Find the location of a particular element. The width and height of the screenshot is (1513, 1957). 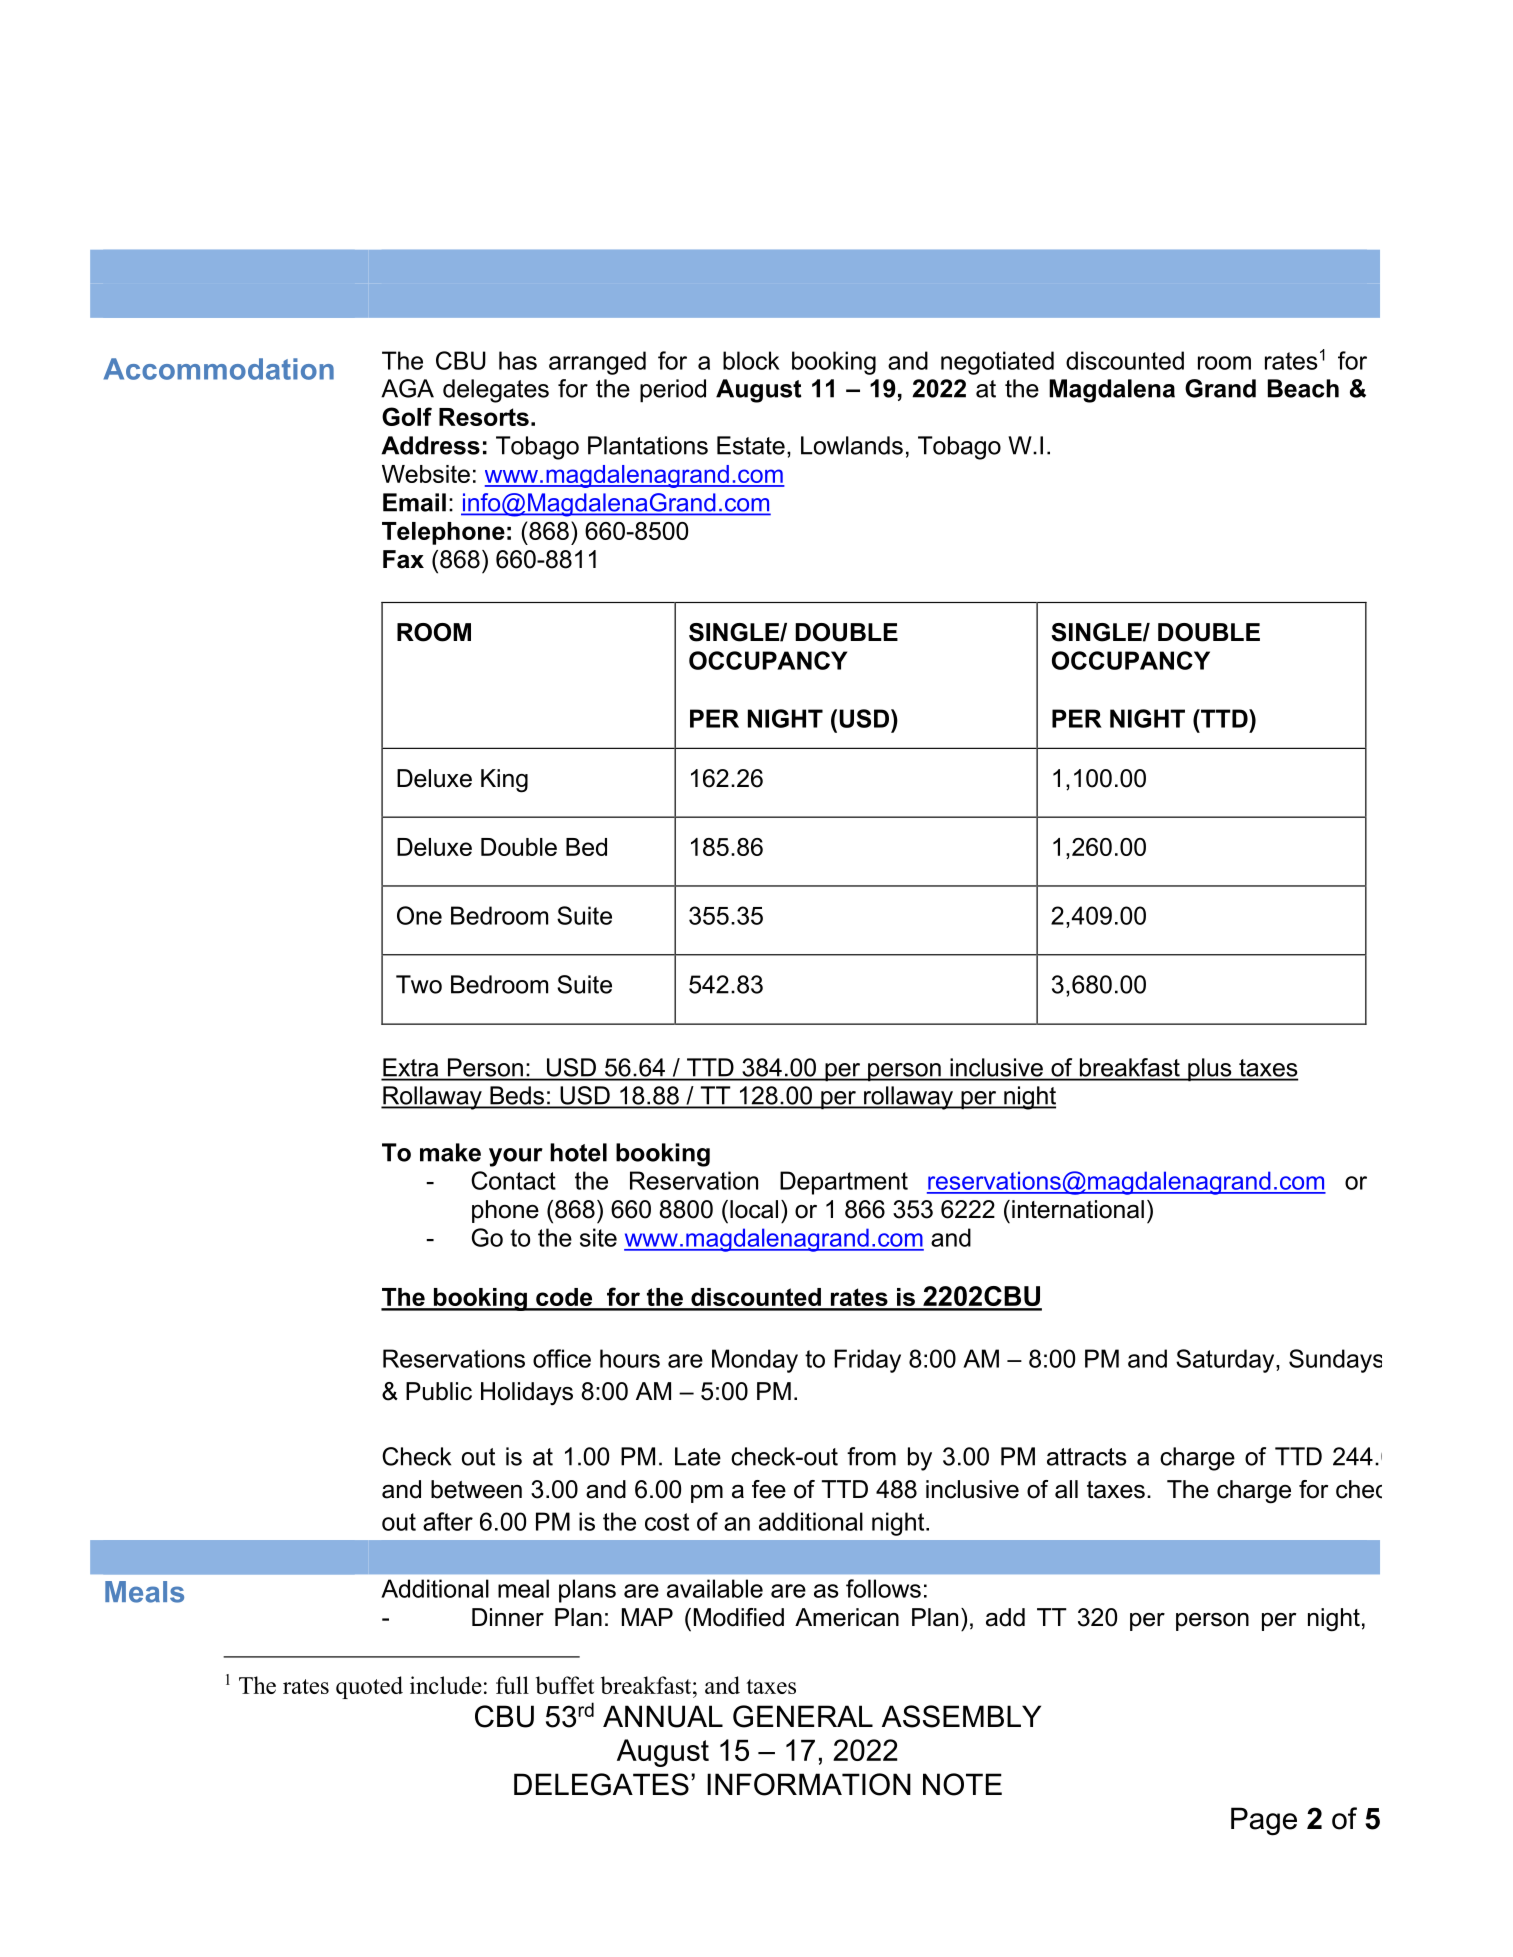

local is located at coordinates (754, 1209).
